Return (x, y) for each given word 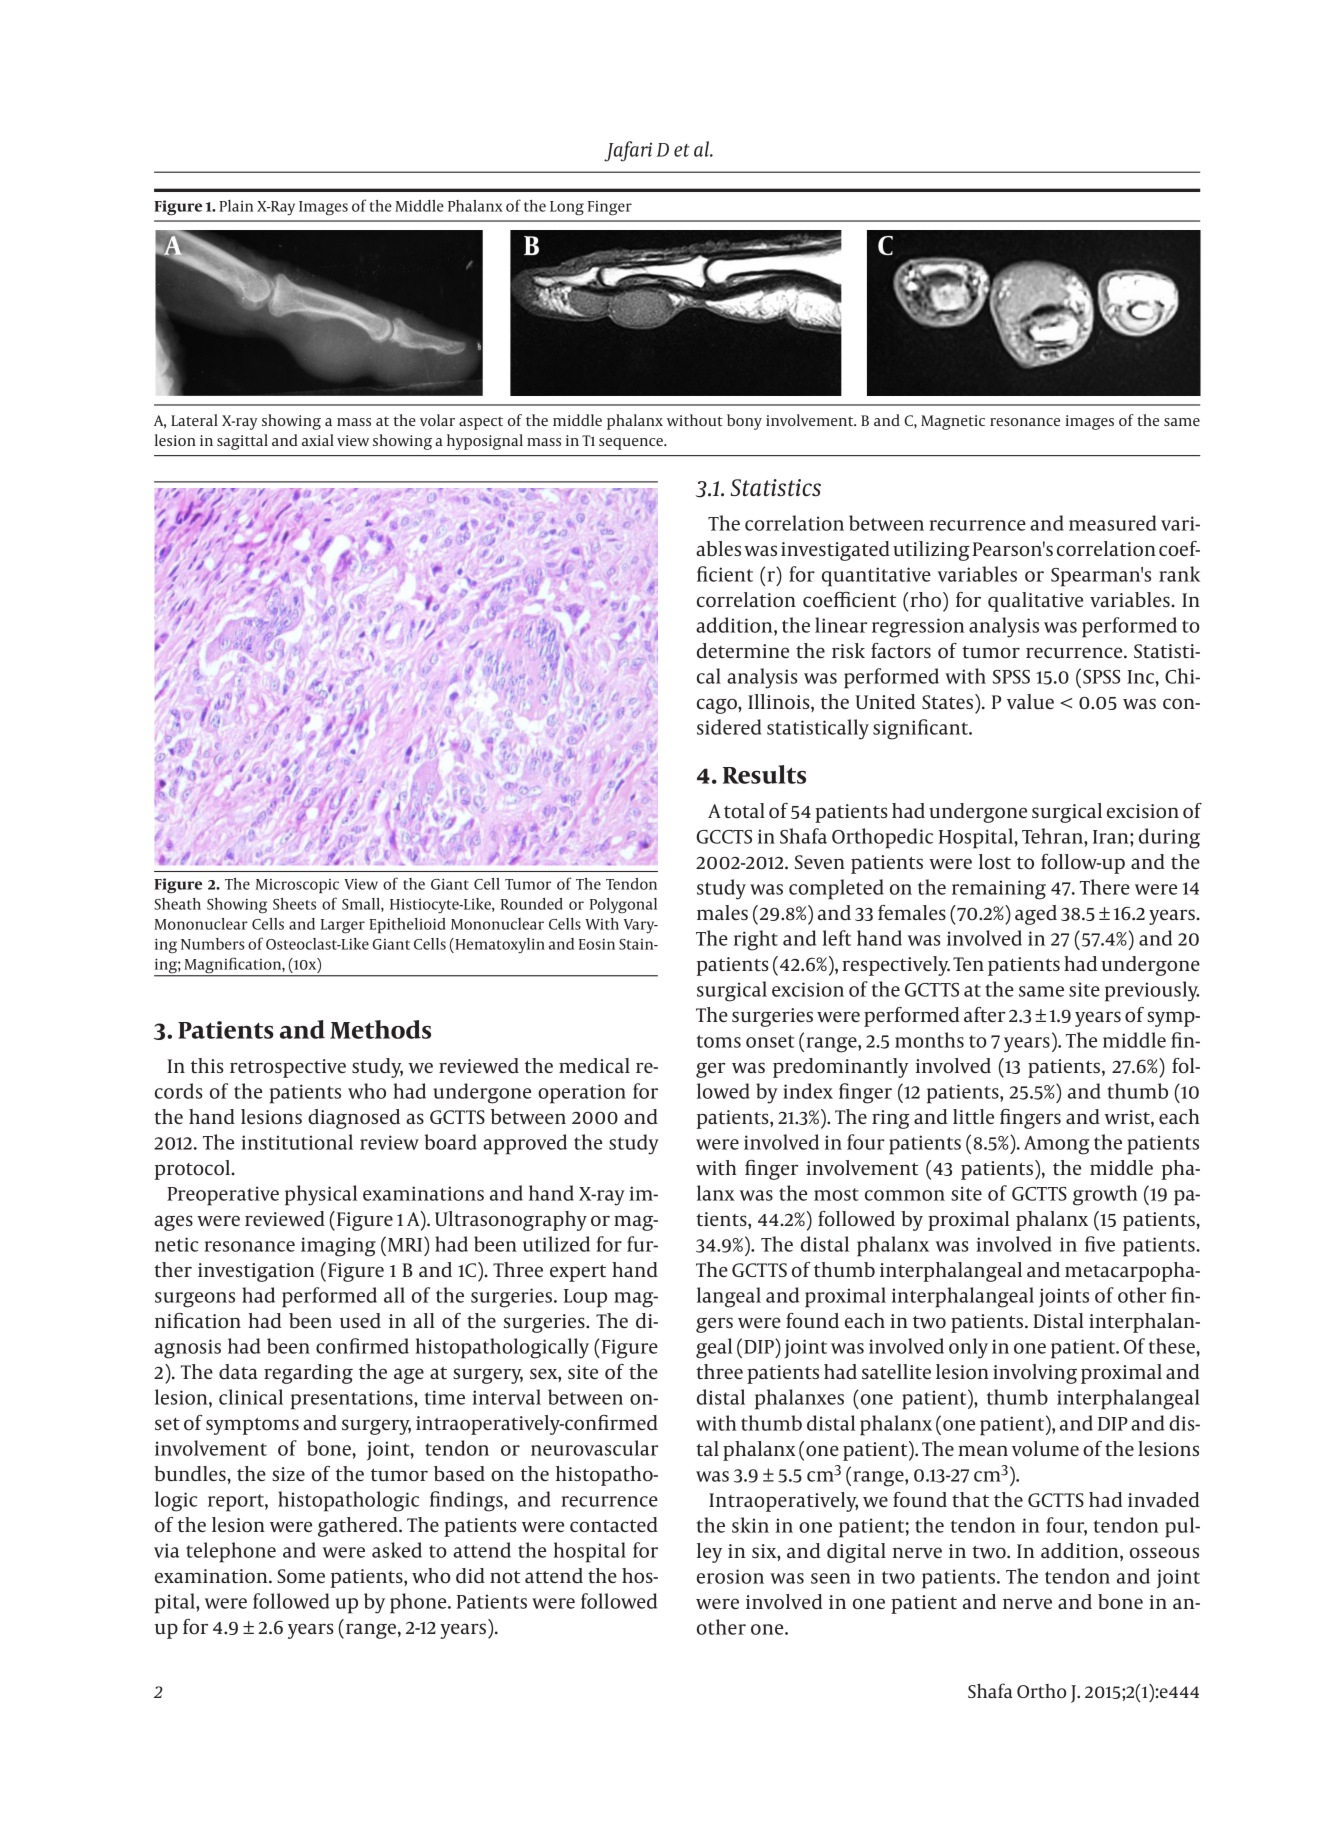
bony (744, 422)
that (970, 1499)
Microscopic (297, 886)
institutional (297, 1142)
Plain (236, 206)
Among (1056, 1145)
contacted (614, 1525)
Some (301, 1576)
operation (582, 1094)
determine (743, 650)
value (1030, 701)
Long (567, 208)
